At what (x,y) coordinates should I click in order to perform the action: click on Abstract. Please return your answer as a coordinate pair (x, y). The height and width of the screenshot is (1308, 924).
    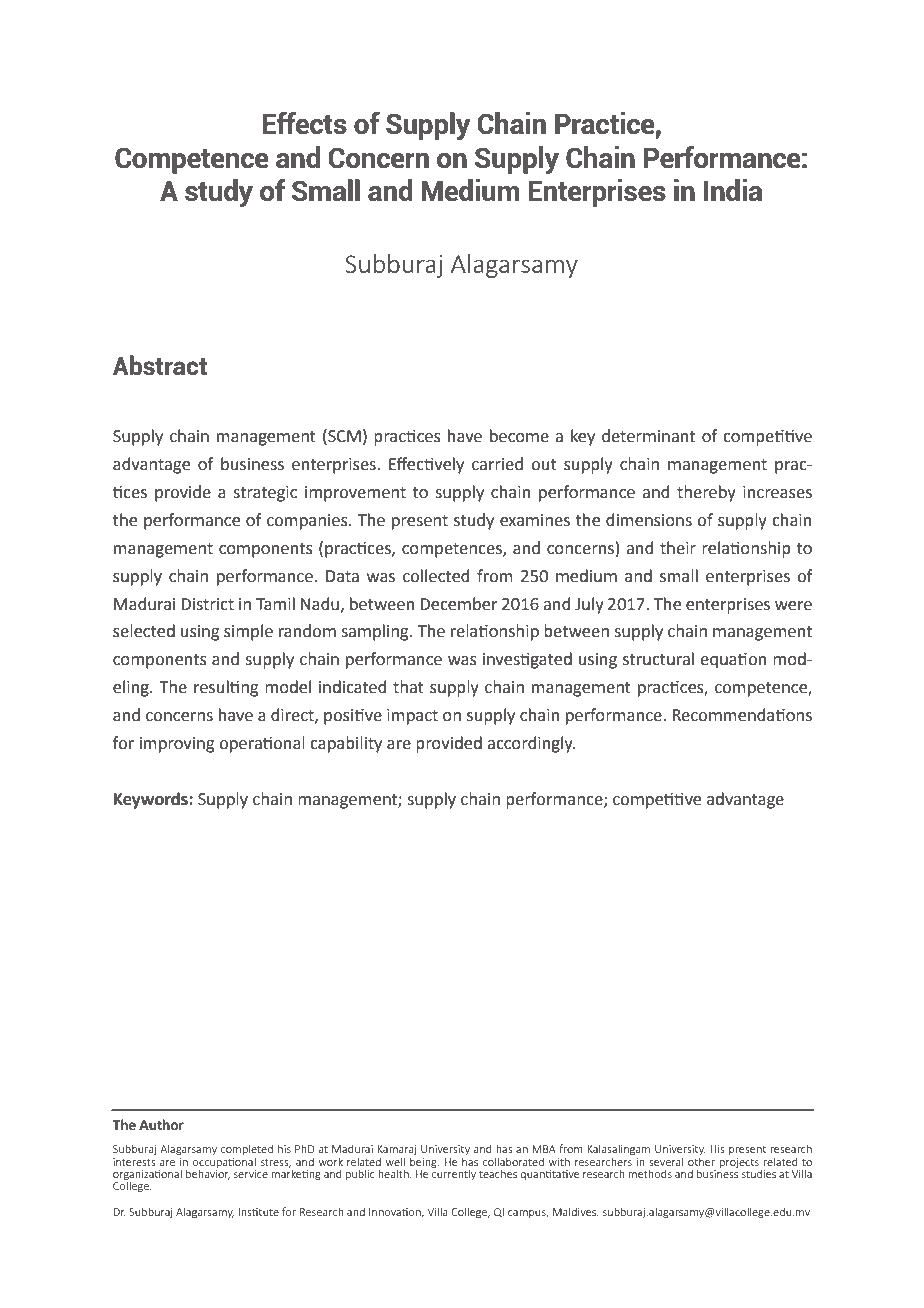
    Looking at the image, I should click on (160, 365).
